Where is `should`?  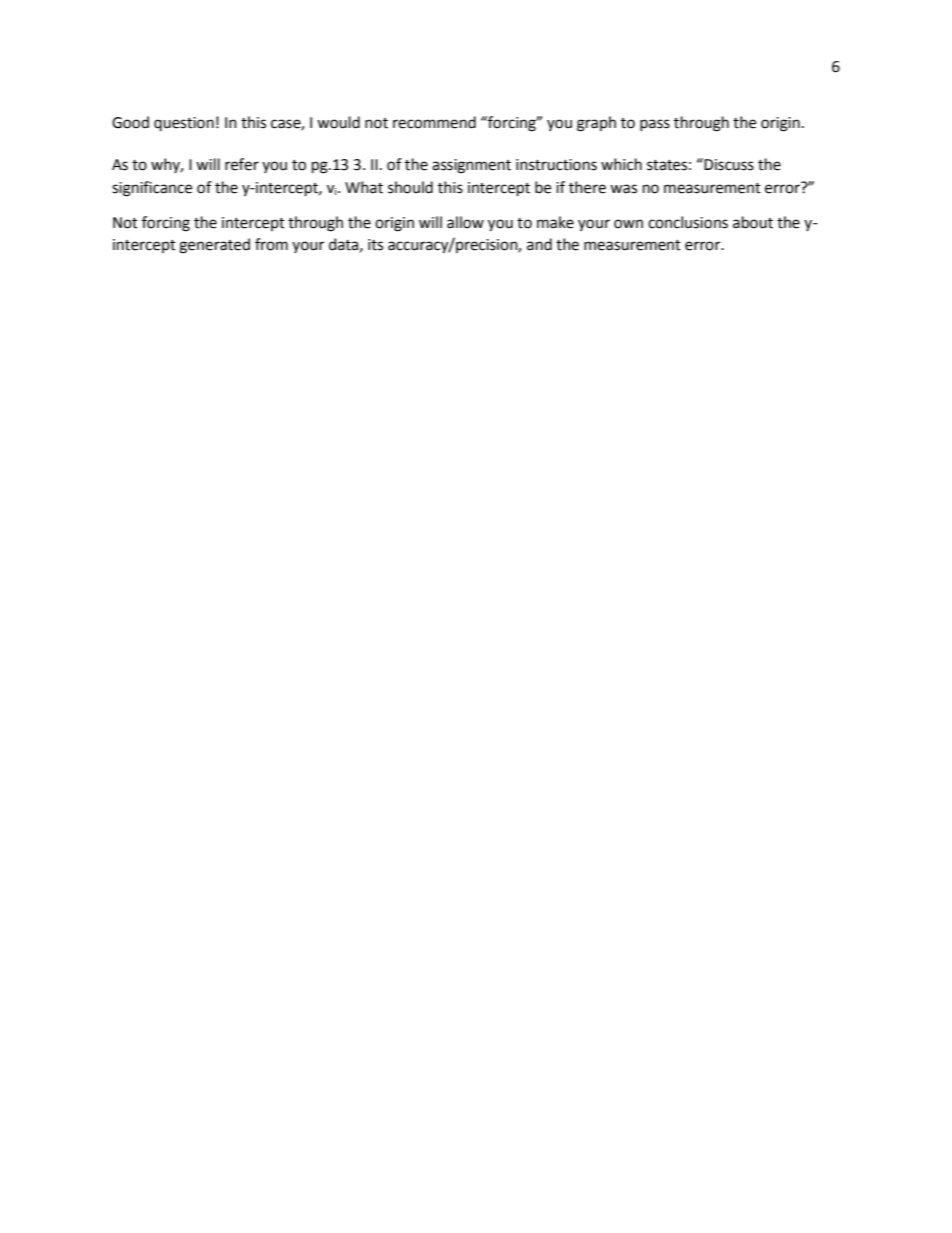 should is located at coordinates (410, 187).
